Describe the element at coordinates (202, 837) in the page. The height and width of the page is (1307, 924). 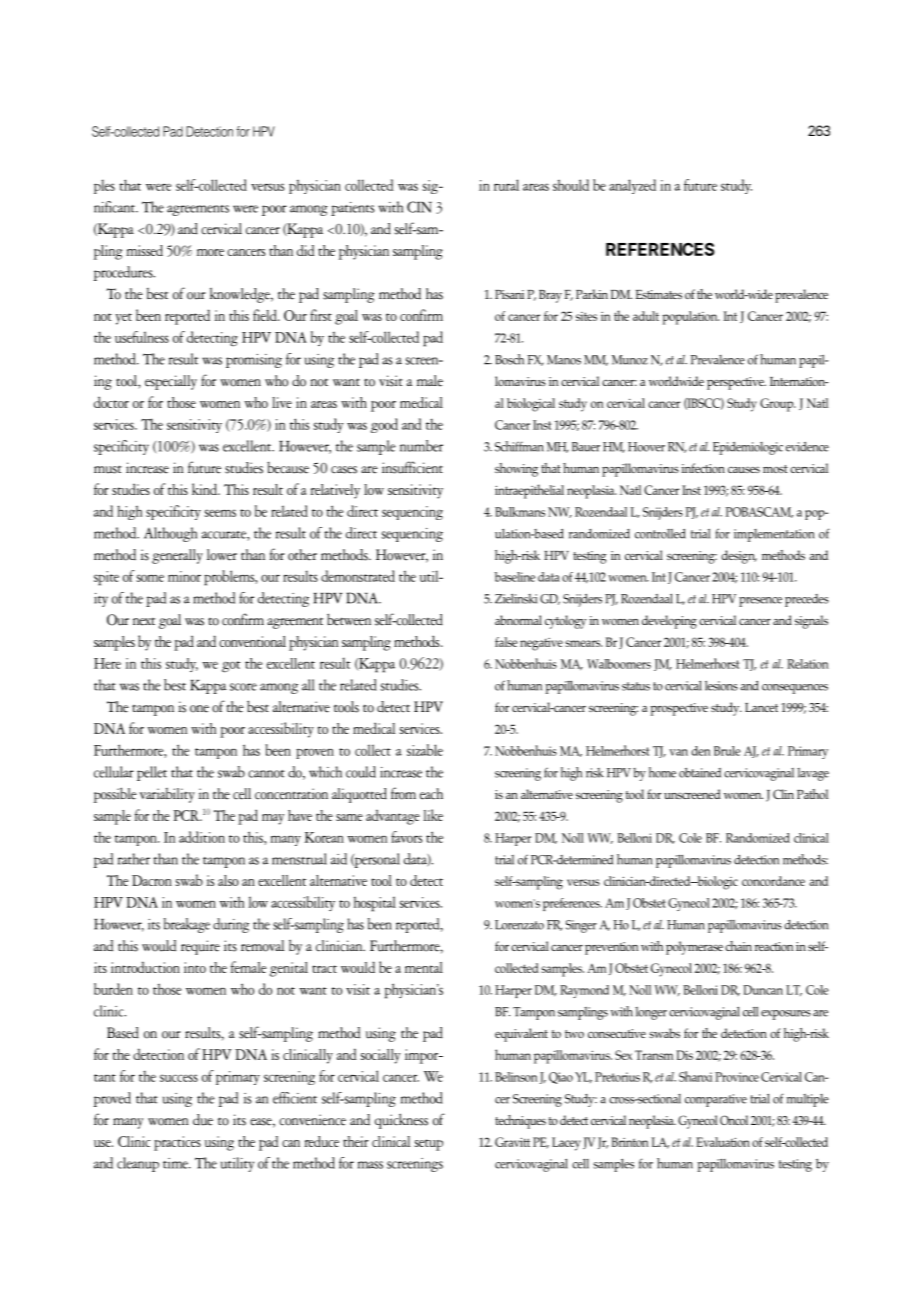
I see `addition` at that location.
